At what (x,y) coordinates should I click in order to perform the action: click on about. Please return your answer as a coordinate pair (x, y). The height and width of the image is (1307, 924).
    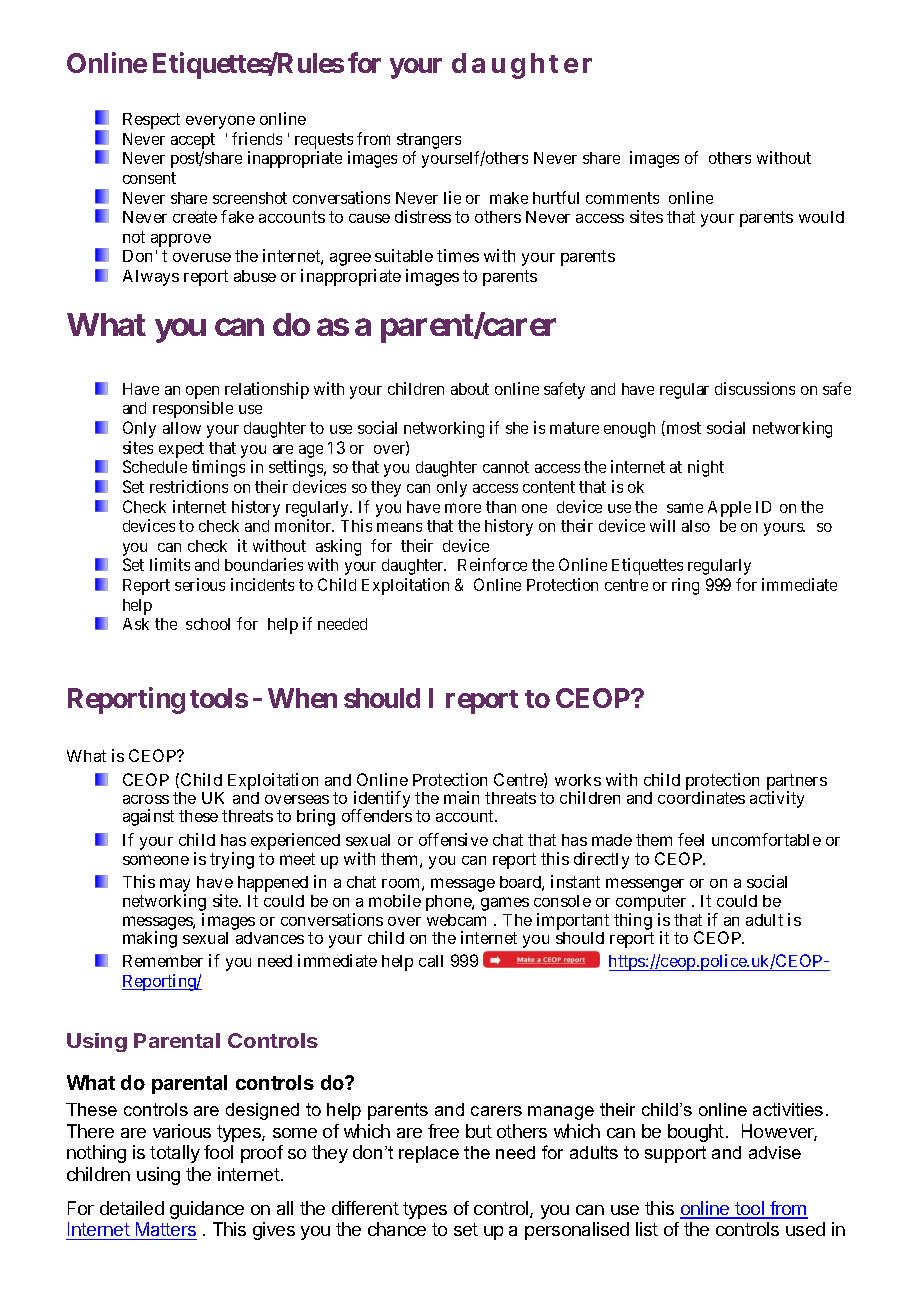
    Looking at the image, I should click on (470, 389).
